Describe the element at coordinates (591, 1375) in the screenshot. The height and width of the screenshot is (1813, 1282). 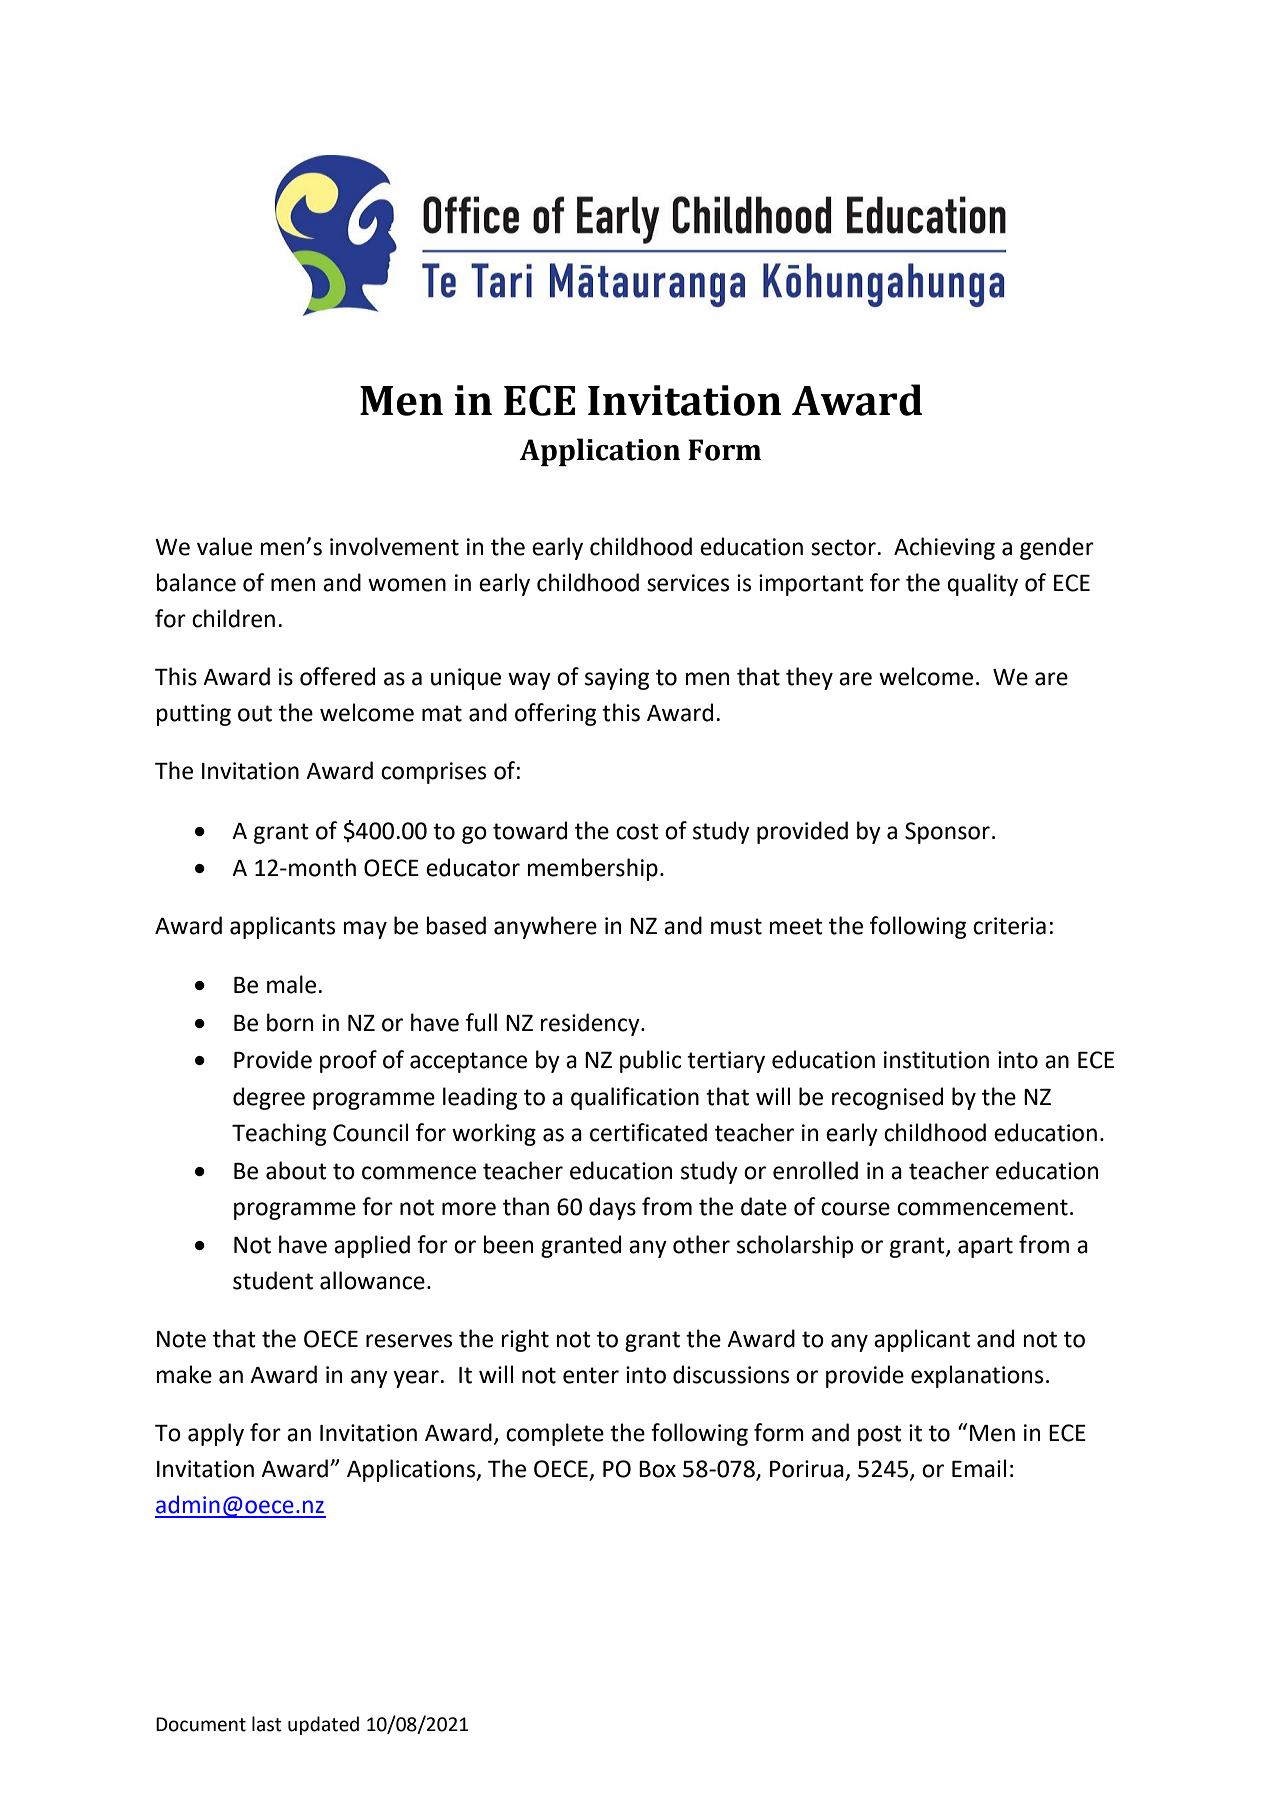
I see `enter` at that location.
